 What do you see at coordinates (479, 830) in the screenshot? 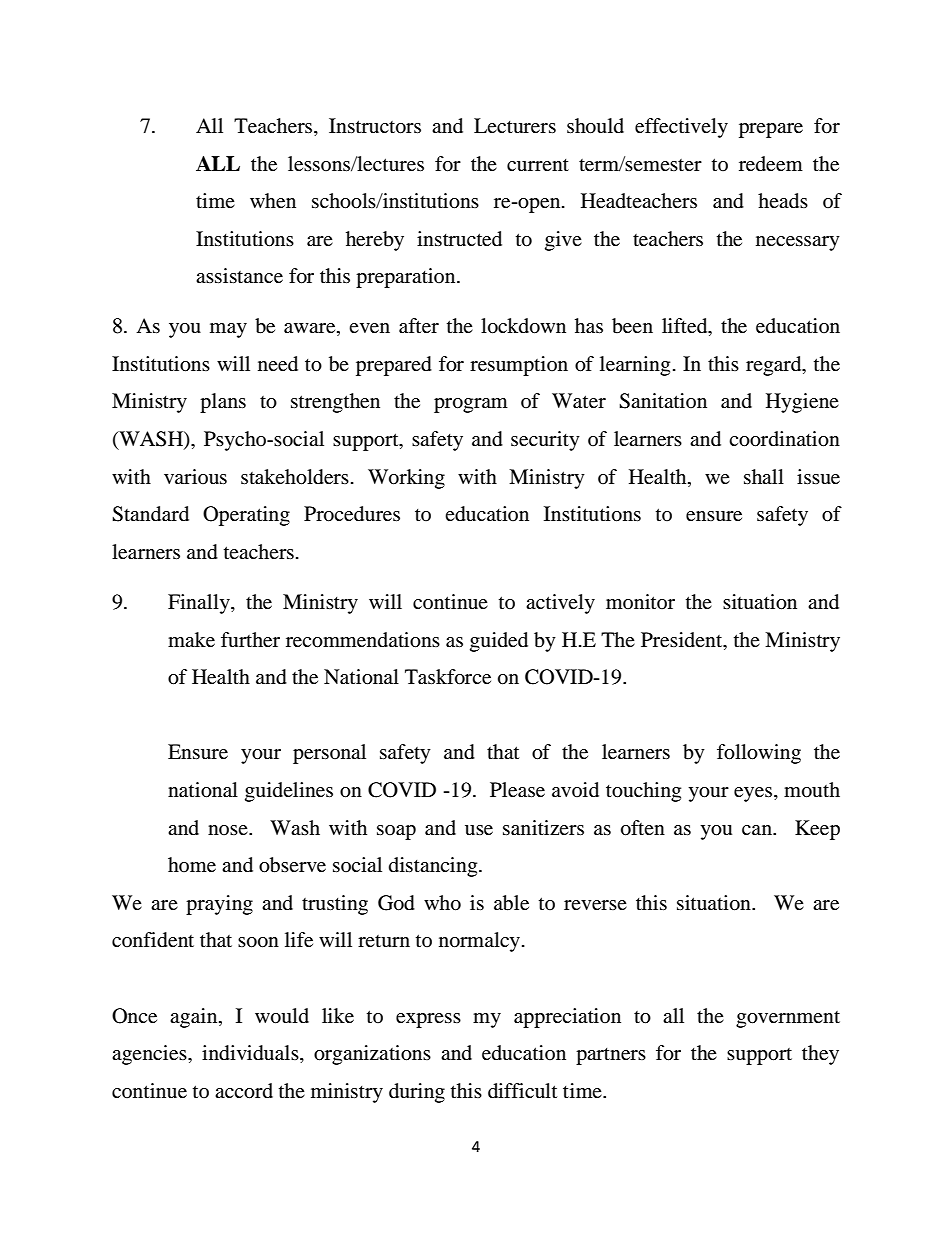
I see `use` at bounding box center [479, 830].
